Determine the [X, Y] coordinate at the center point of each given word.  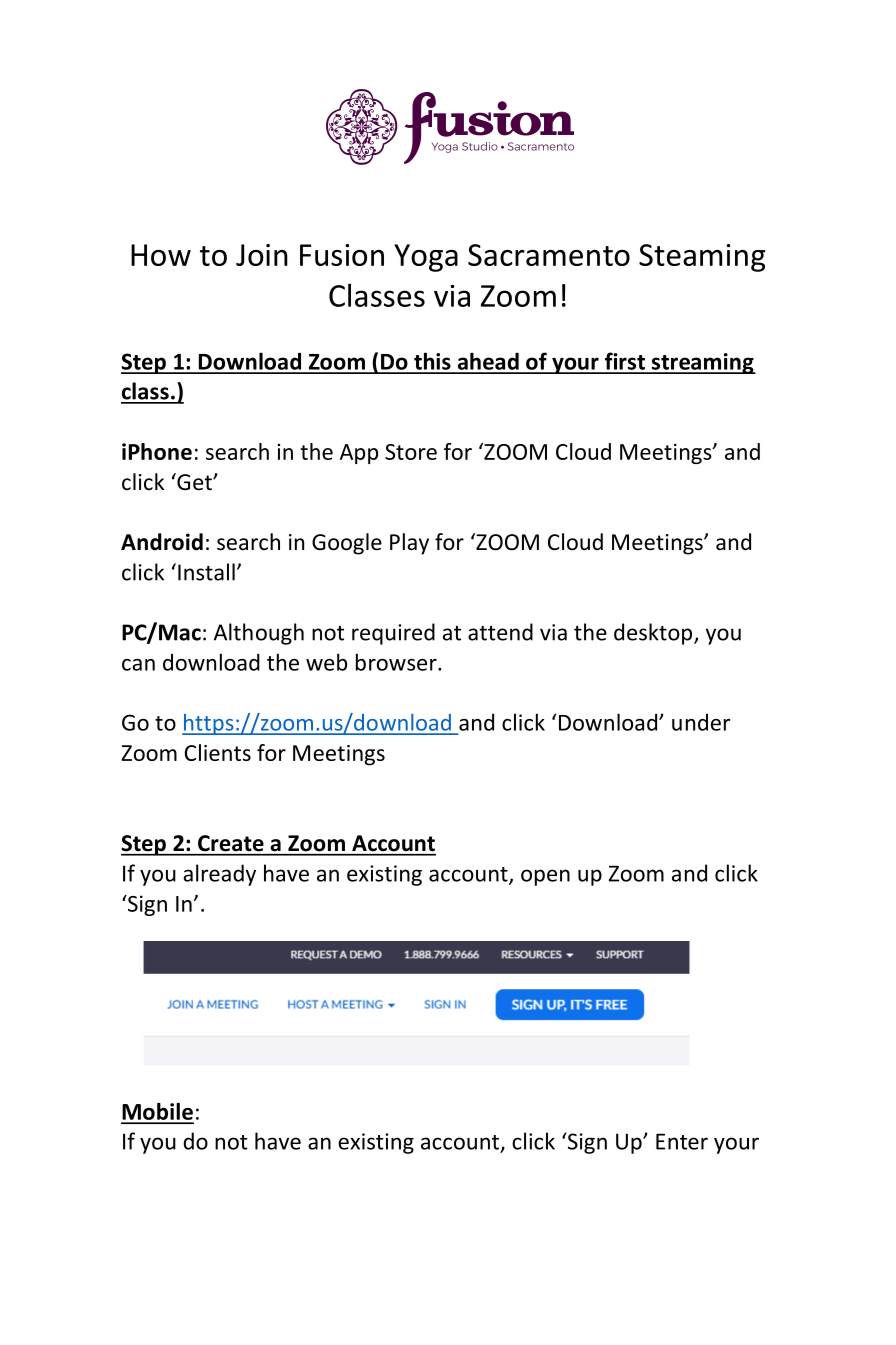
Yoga [426, 258]
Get [194, 482]
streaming [702, 363]
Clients [217, 752]
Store [411, 452]
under [701, 722]
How [161, 255]
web [326, 662]
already [219, 875]
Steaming [702, 258]
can [138, 665]
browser [397, 662]
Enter [682, 1141]
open [545, 877]
